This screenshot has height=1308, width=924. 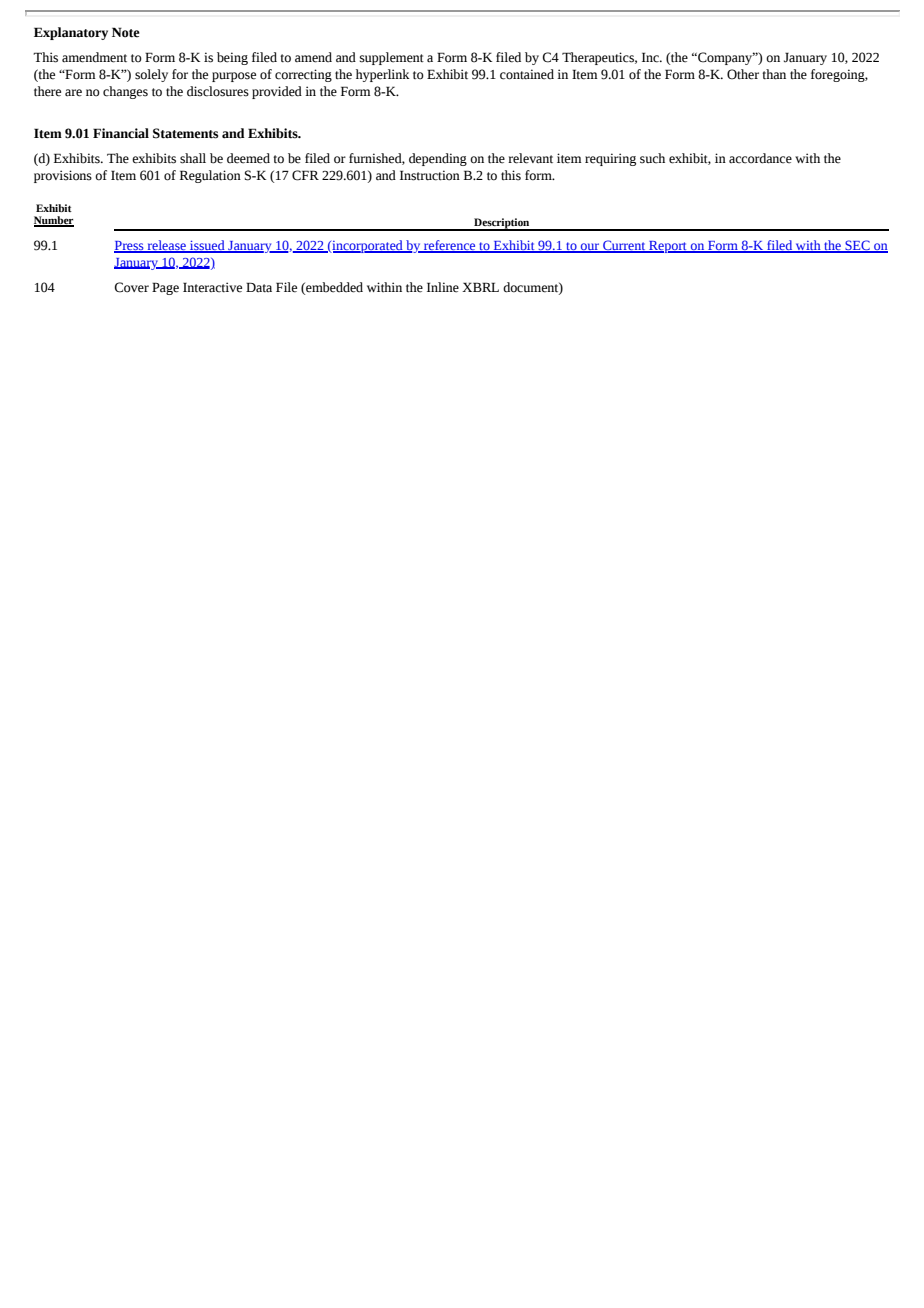 I want to click on Note, so click(x=126, y=32).
